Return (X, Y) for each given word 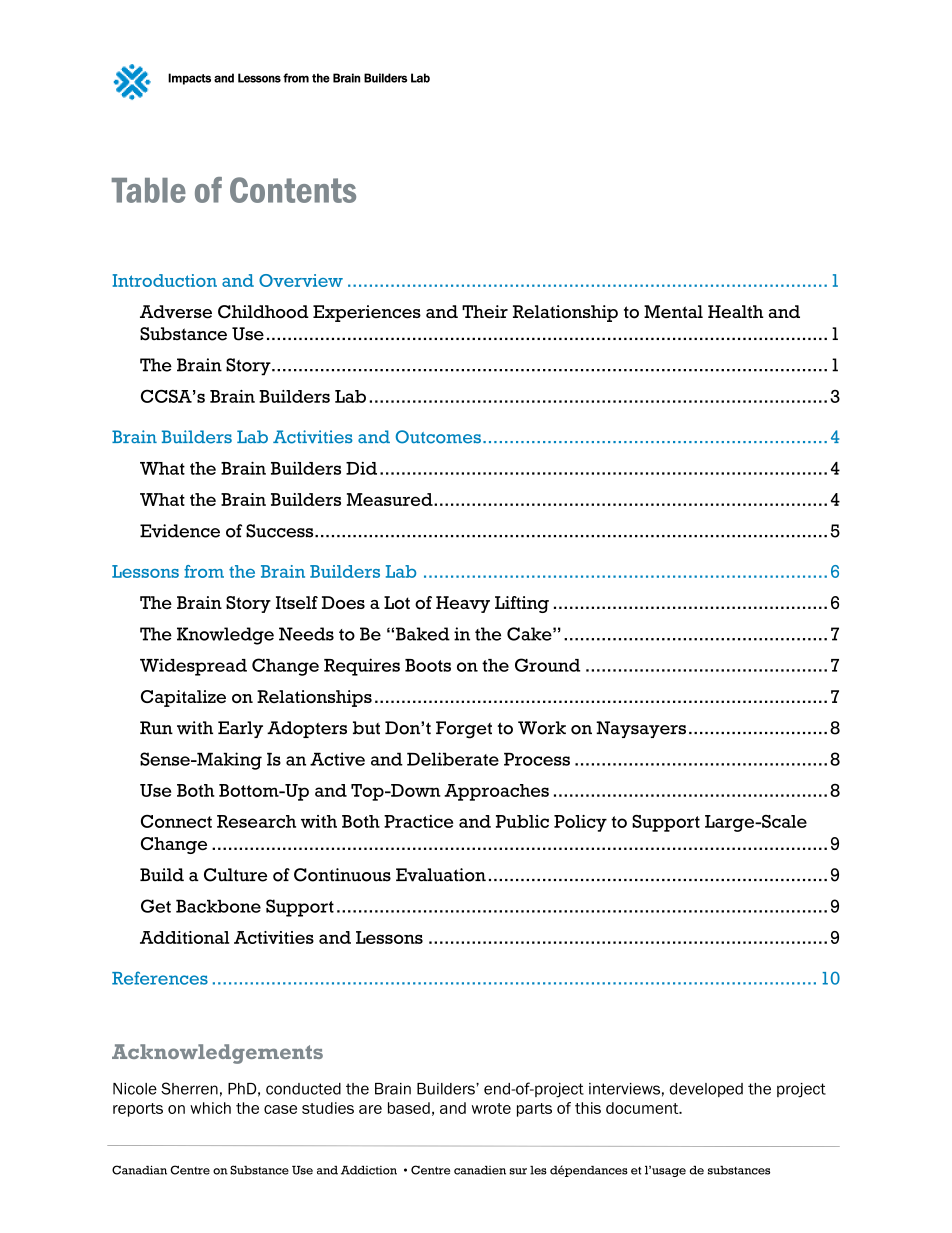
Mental (673, 312)
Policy (580, 823)
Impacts (189, 79)
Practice (418, 821)
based (409, 1108)
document (643, 1108)
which (210, 1108)
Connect (176, 821)
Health (736, 312)
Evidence (180, 531)
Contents (293, 190)
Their (485, 312)
